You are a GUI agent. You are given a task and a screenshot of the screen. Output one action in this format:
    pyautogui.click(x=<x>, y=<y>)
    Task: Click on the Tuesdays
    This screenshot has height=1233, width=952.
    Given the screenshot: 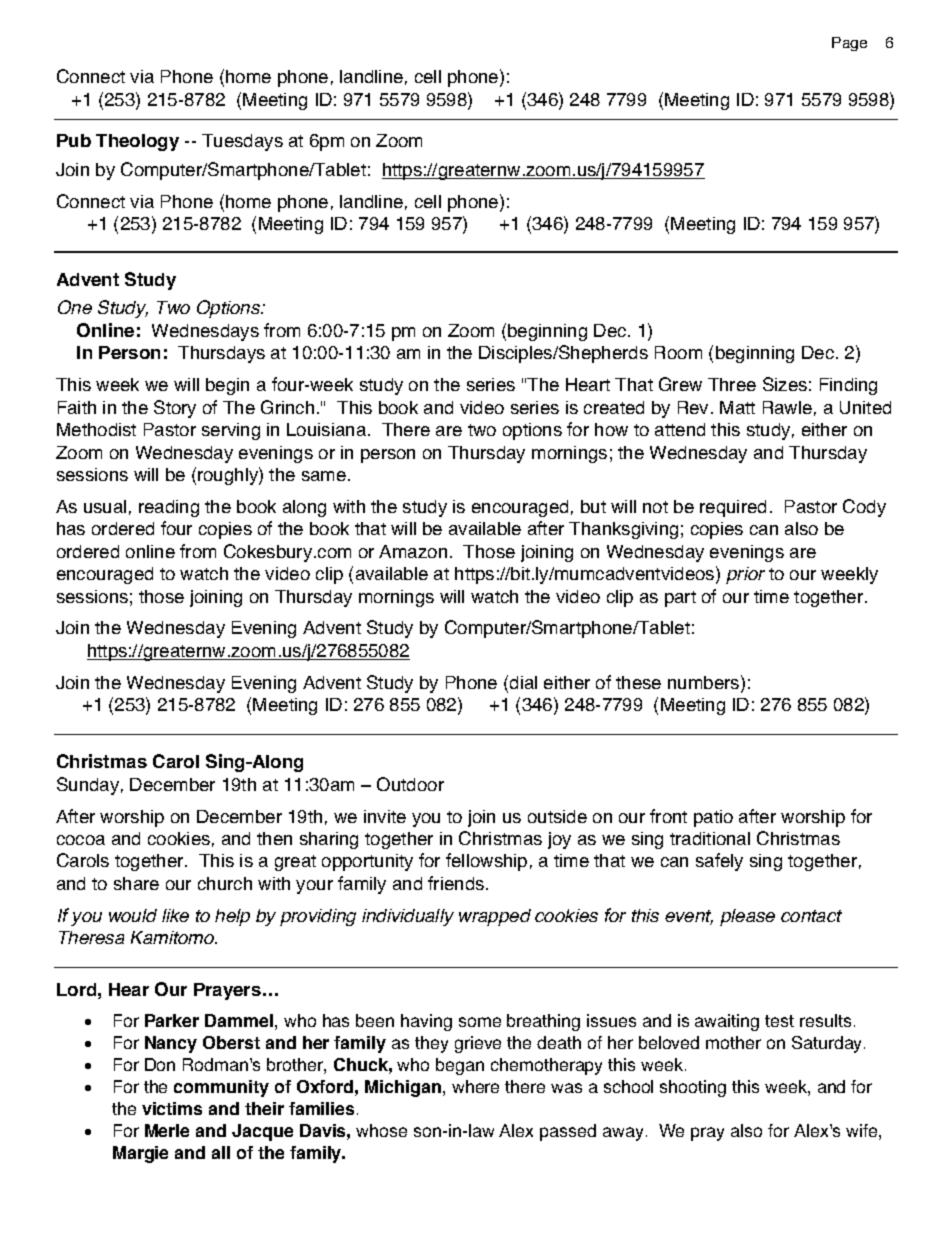 What is the action you would take?
    pyautogui.click(x=242, y=142)
